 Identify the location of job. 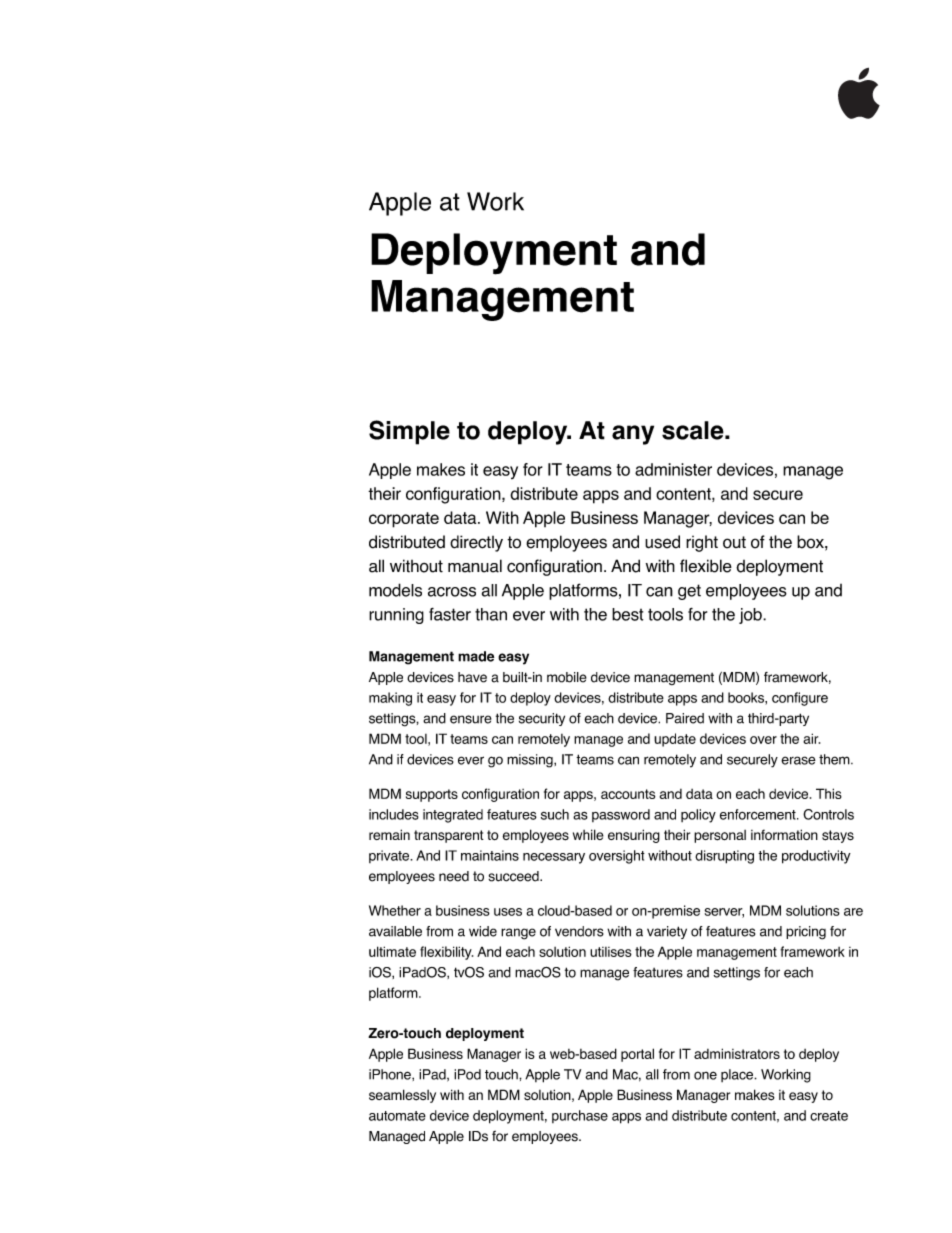
(751, 616).
